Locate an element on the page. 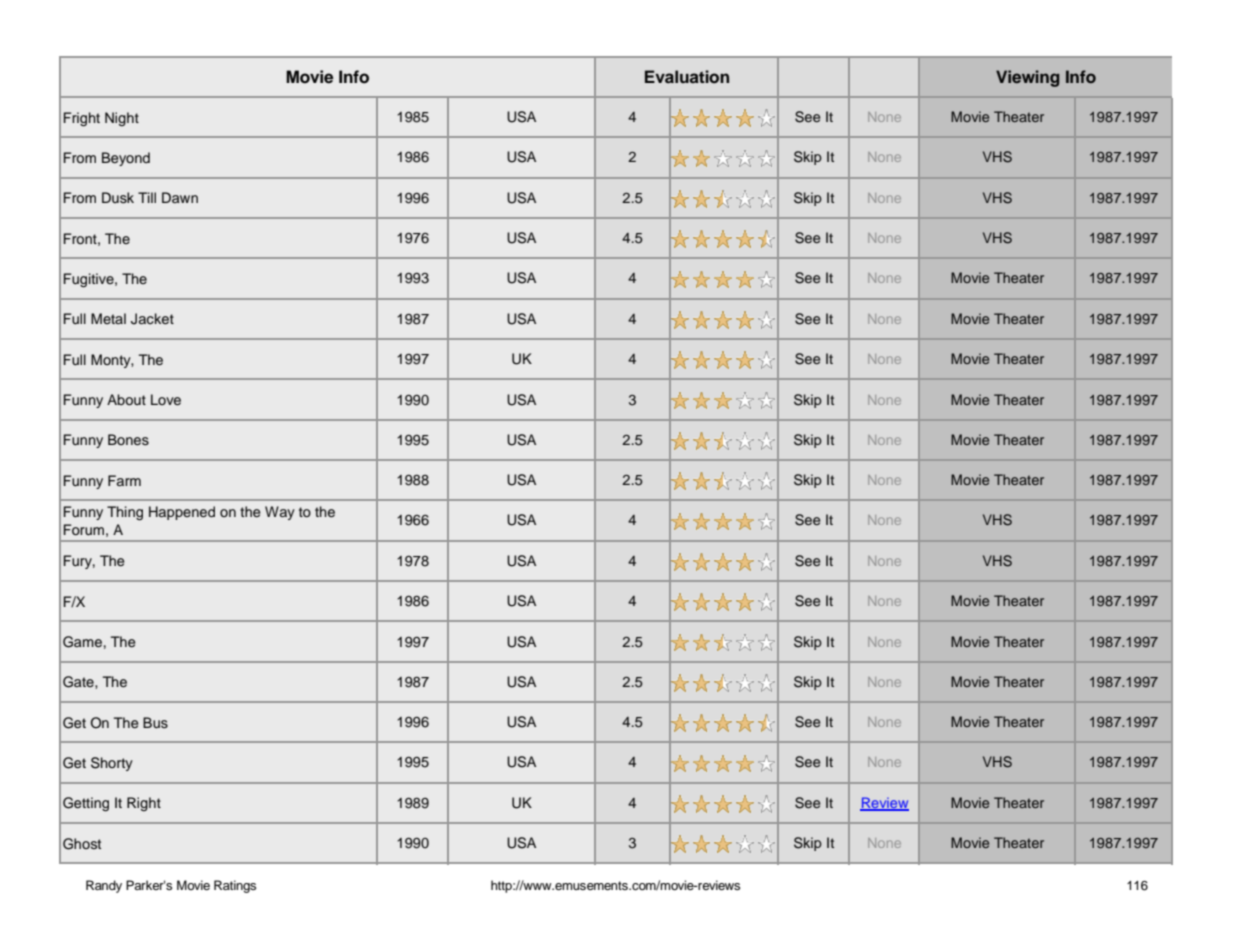 This image has height=952, width=1233. Farm is located at coordinates (124, 480).
